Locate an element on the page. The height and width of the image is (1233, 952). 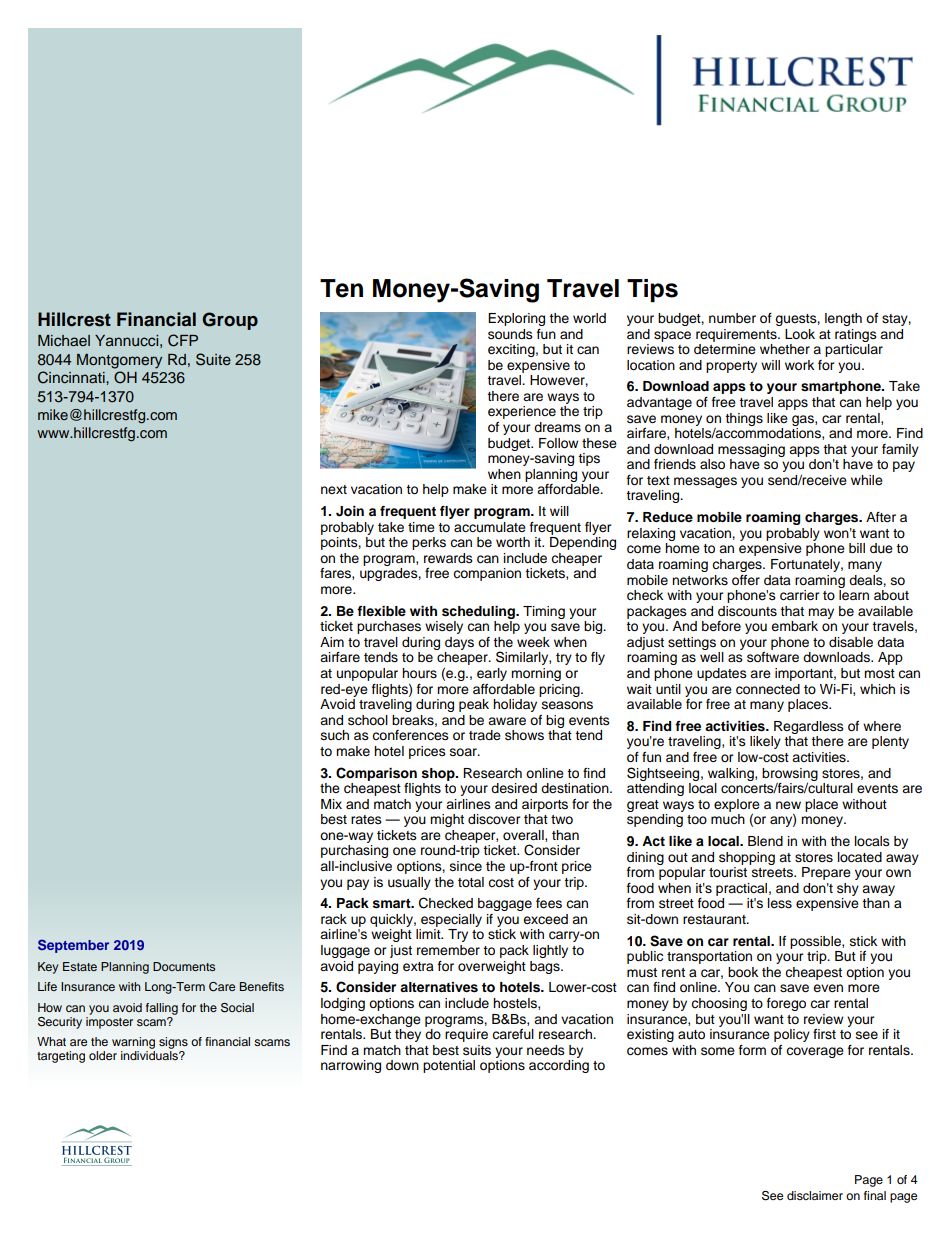
Documents is located at coordinates (184, 966).
